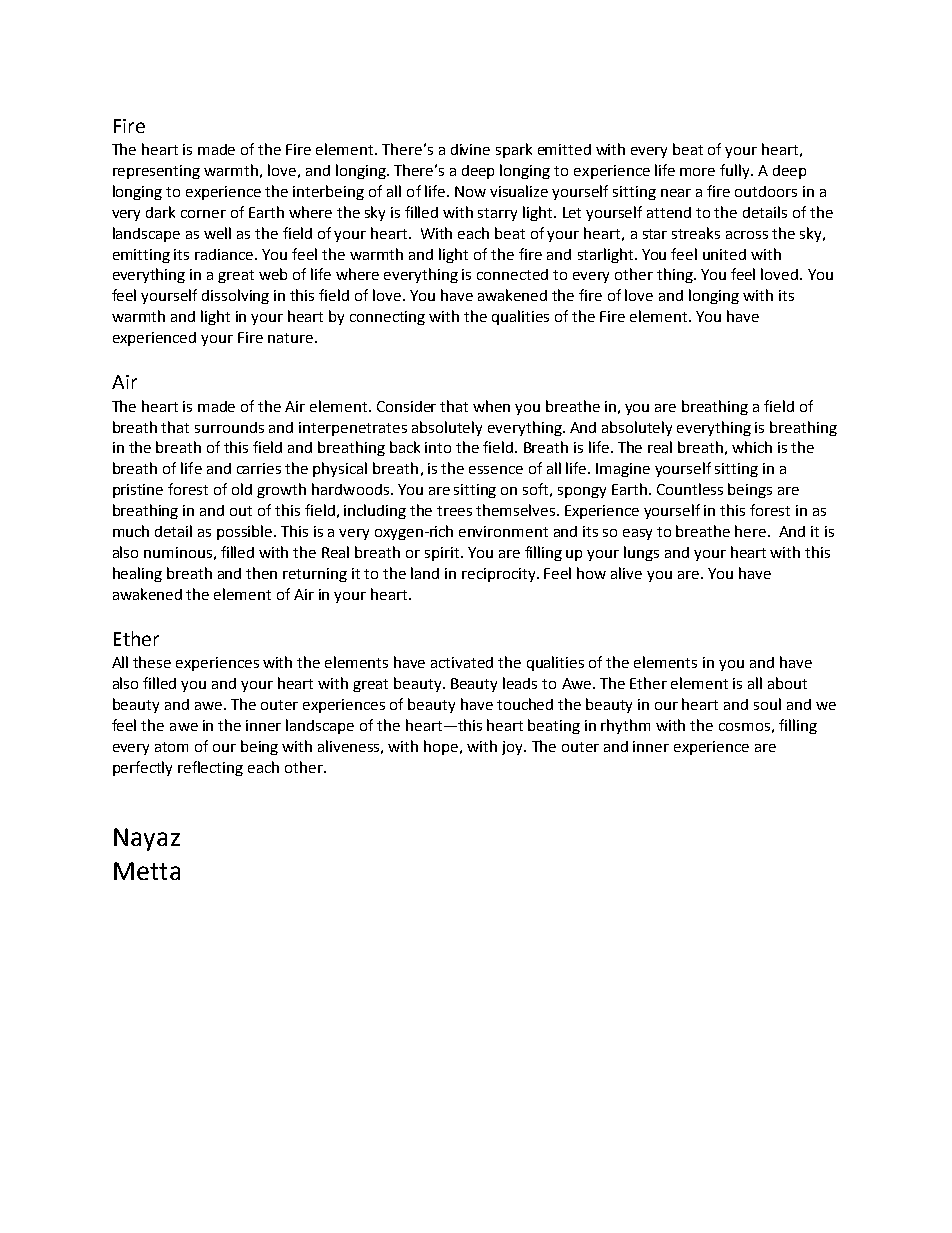  I want to click on soul, so click(767, 704).
